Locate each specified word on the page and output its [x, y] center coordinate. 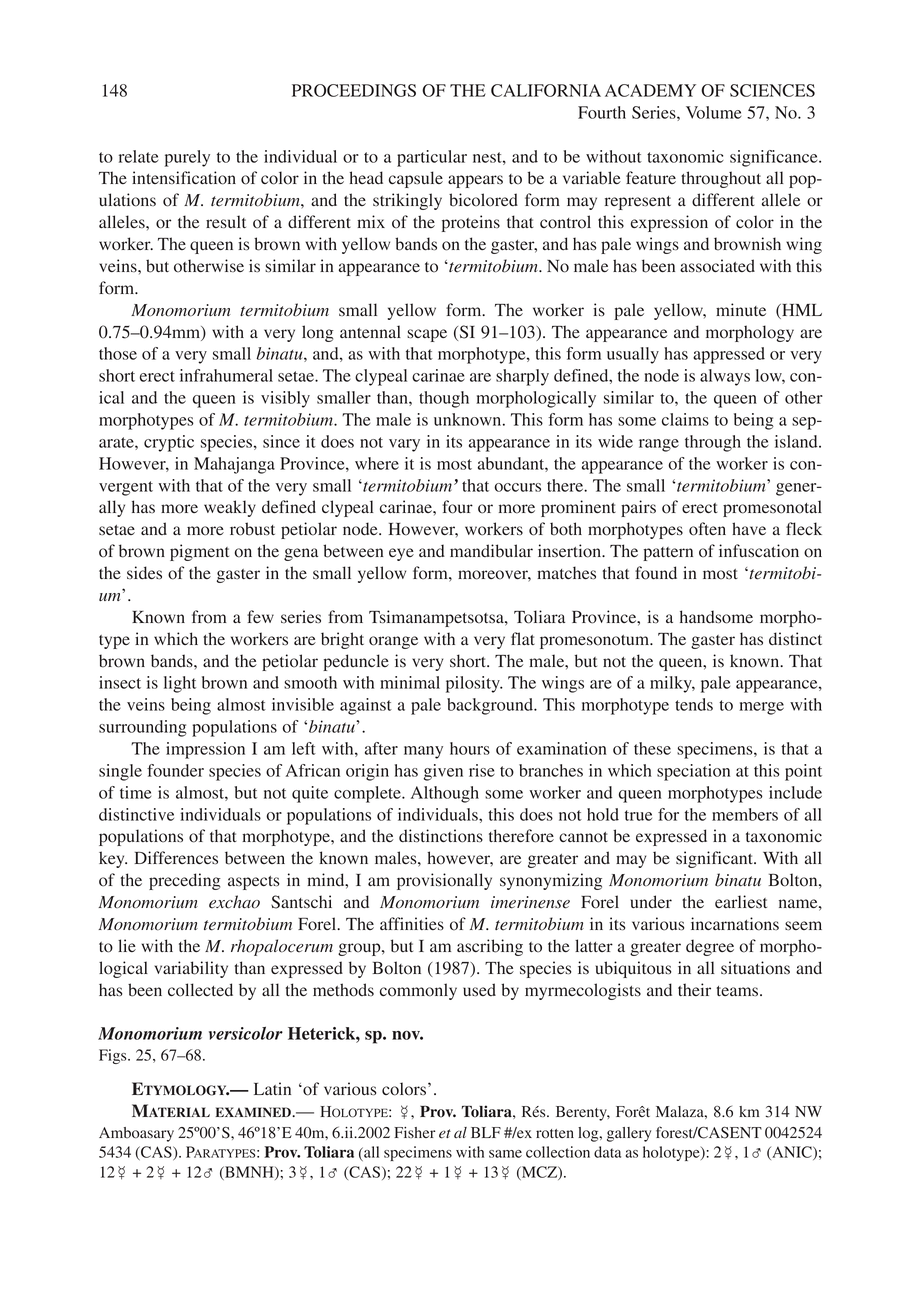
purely [187, 158]
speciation [693, 772]
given [443, 772]
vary [404, 445]
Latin [272, 1088]
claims [685, 419]
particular [432, 158]
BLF [486, 1132]
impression [205, 750]
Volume [713, 112]
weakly [230, 508]
